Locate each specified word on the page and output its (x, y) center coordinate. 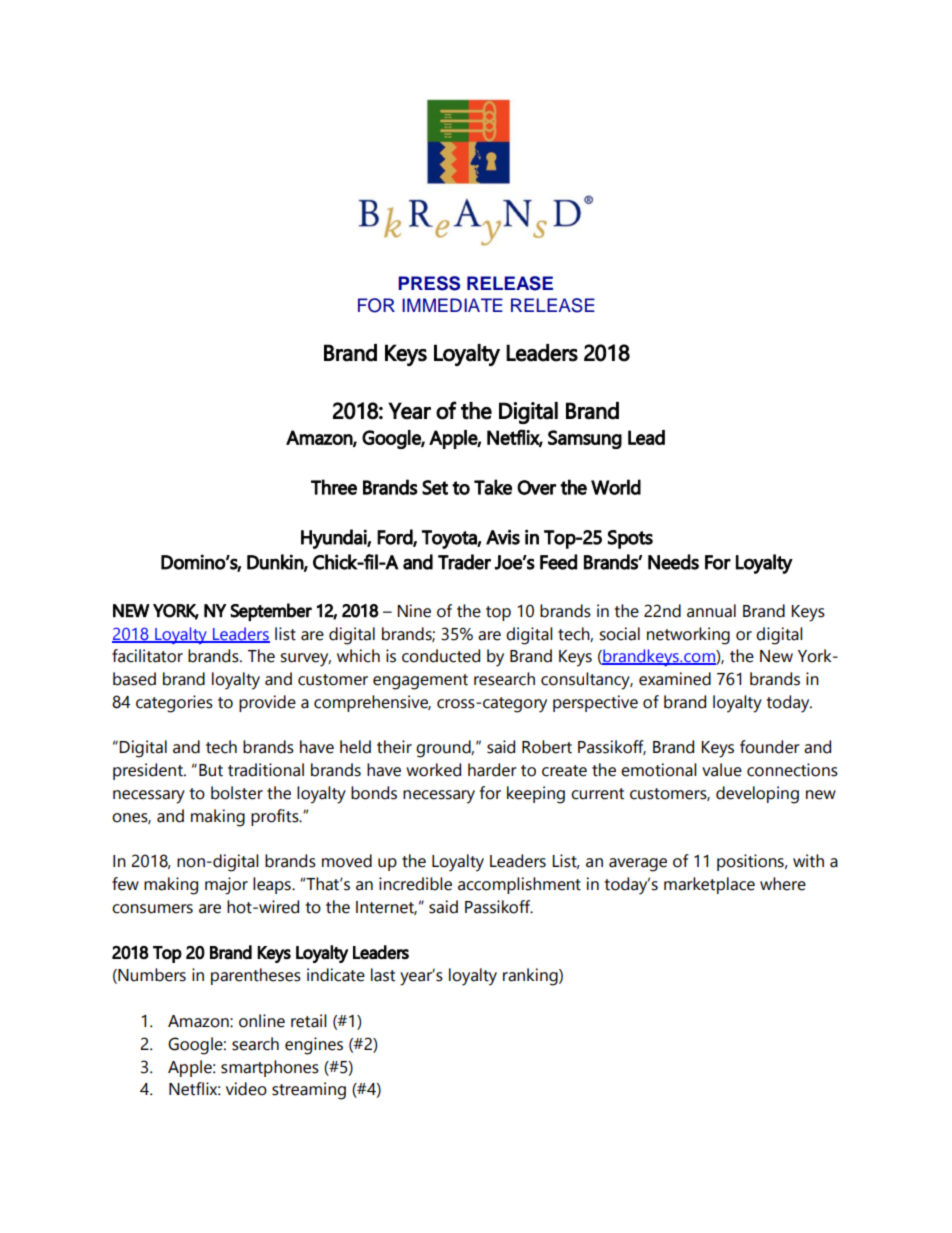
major (226, 886)
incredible (415, 884)
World (616, 487)
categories (174, 704)
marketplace (709, 885)
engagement (420, 682)
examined (675, 679)
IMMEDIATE (452, 305)
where (783, 884)
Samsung (585, 439)
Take (493, 487)
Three (334, 487)
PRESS (429, 283)
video (246, 1089)
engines (314, 1046)
